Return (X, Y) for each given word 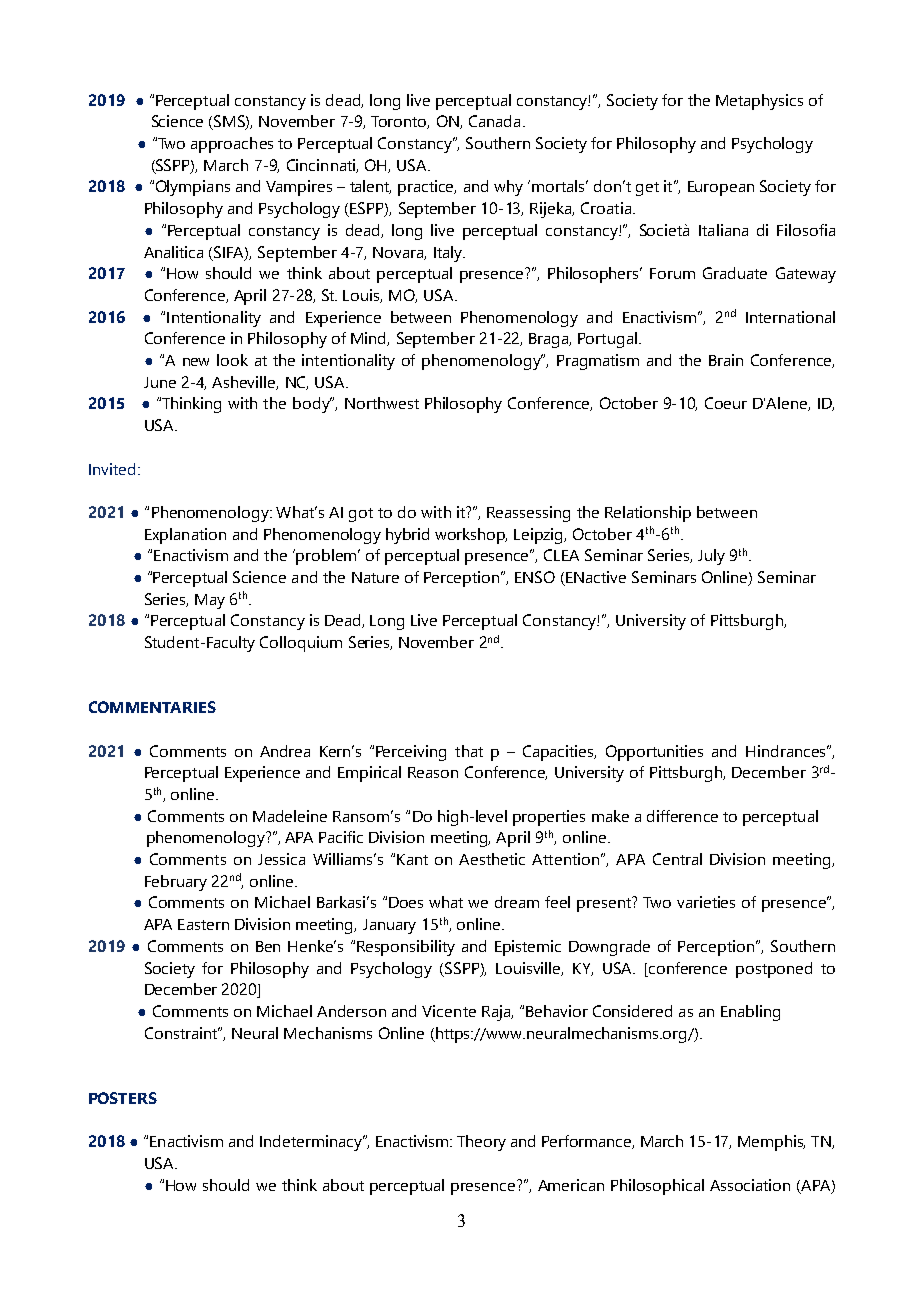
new (196, 362)
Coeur (726, 403)
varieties (706, 902)
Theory (481, 1143)
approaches (232, 145)
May (210, 601)
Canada (494, 121)
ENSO (535, 577)
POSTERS (123, 1098)
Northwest (382, 403)
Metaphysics (759, 102)
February (176, 883)
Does (406, 902)
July (711, 557)
